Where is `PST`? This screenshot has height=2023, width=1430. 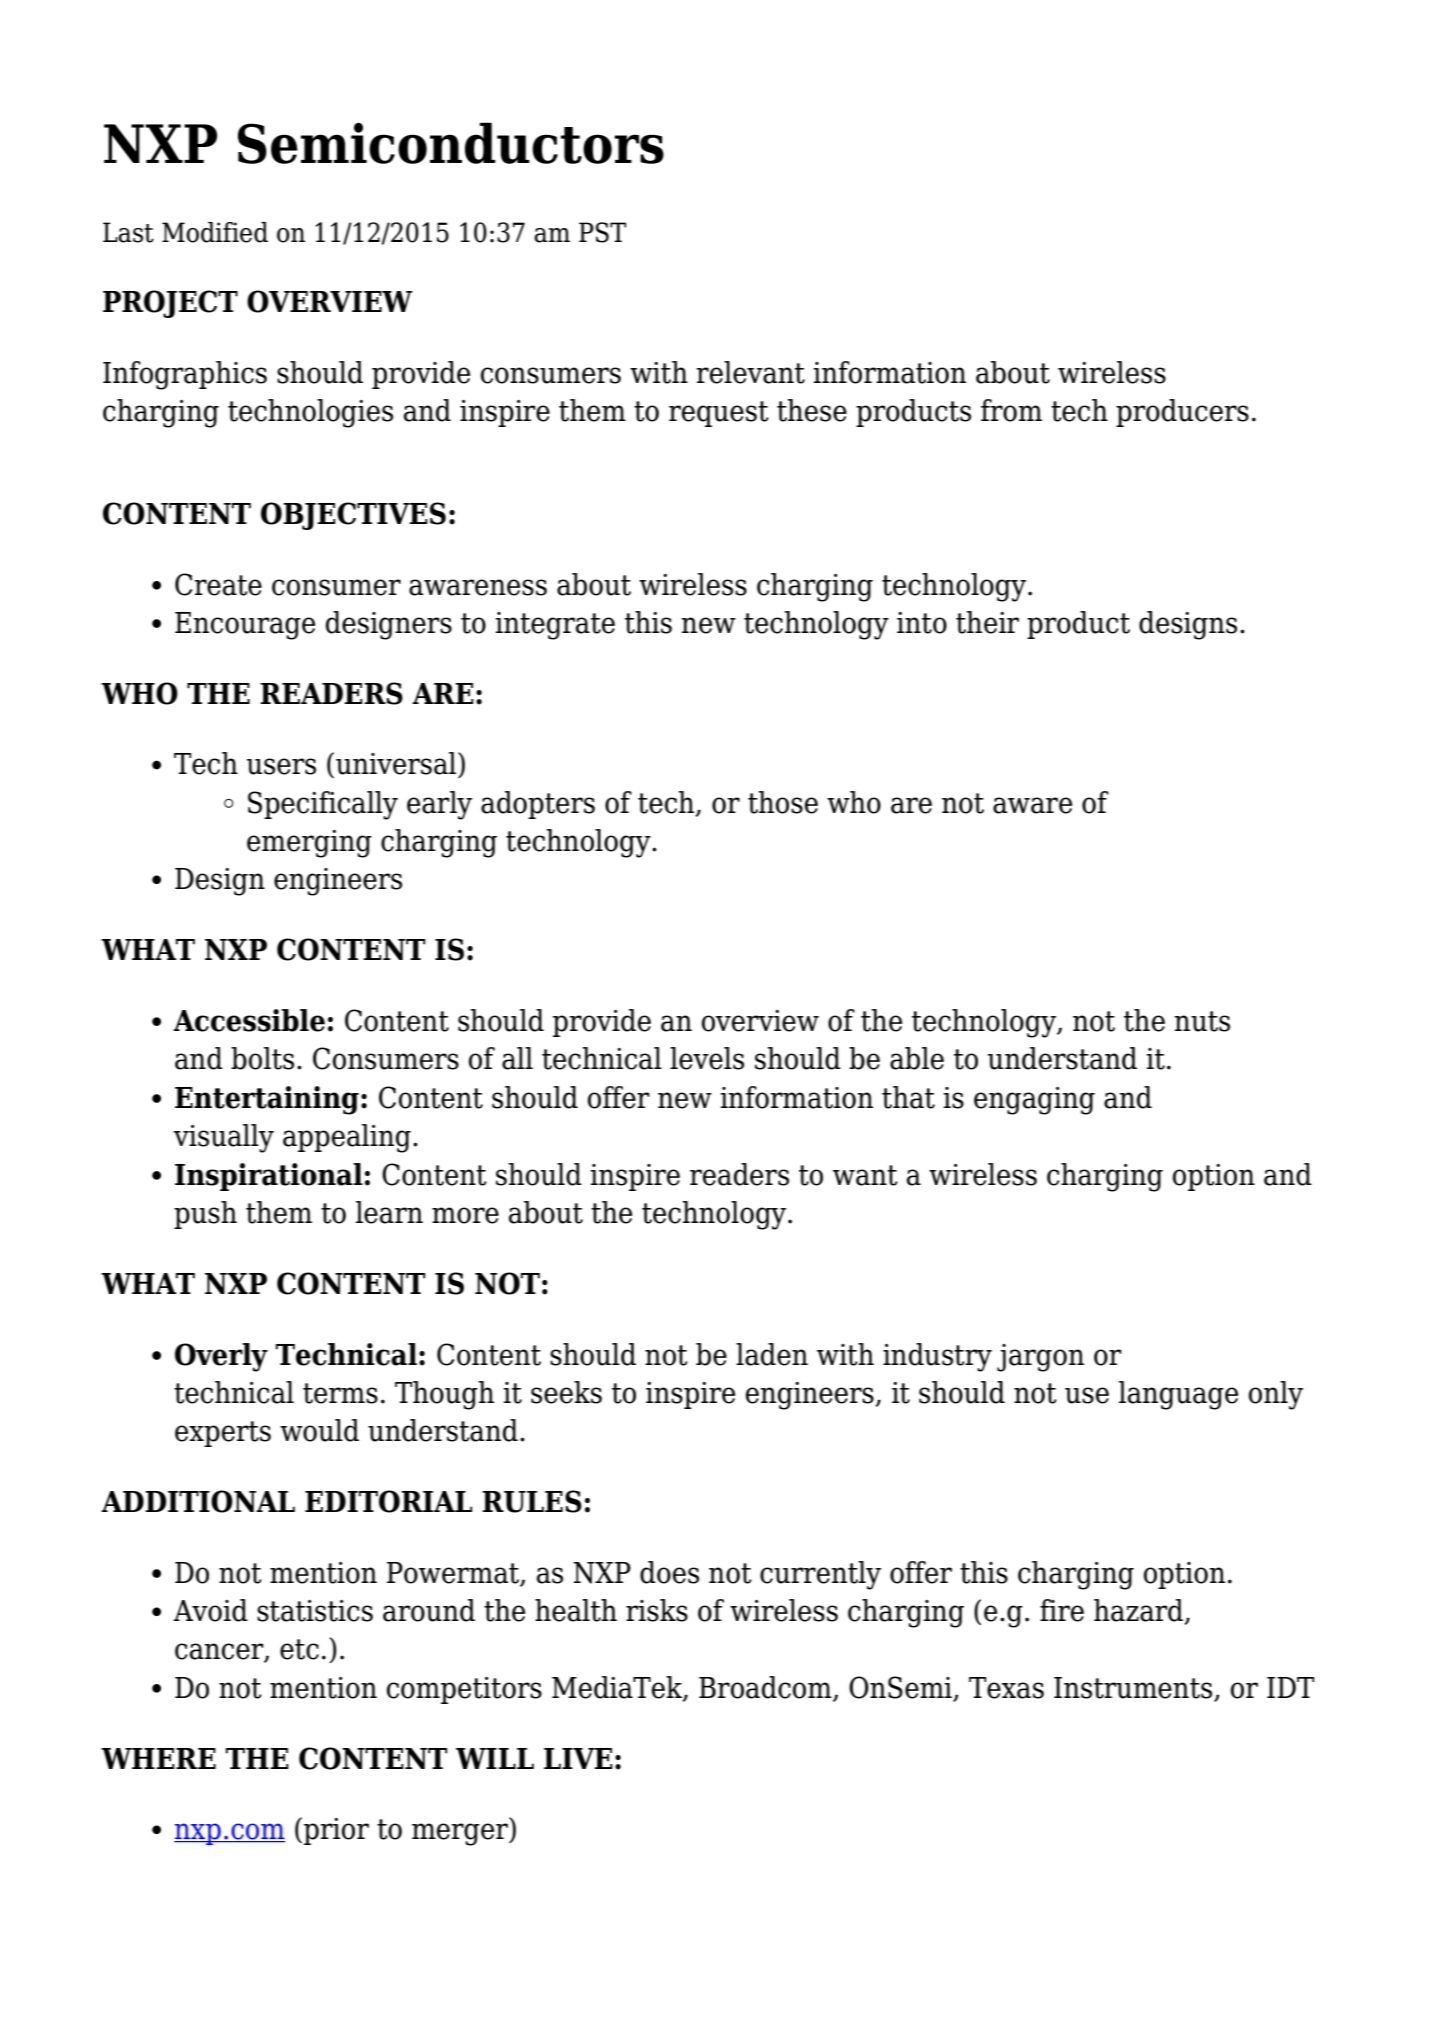
PST is located at coordinates (602, 232).
